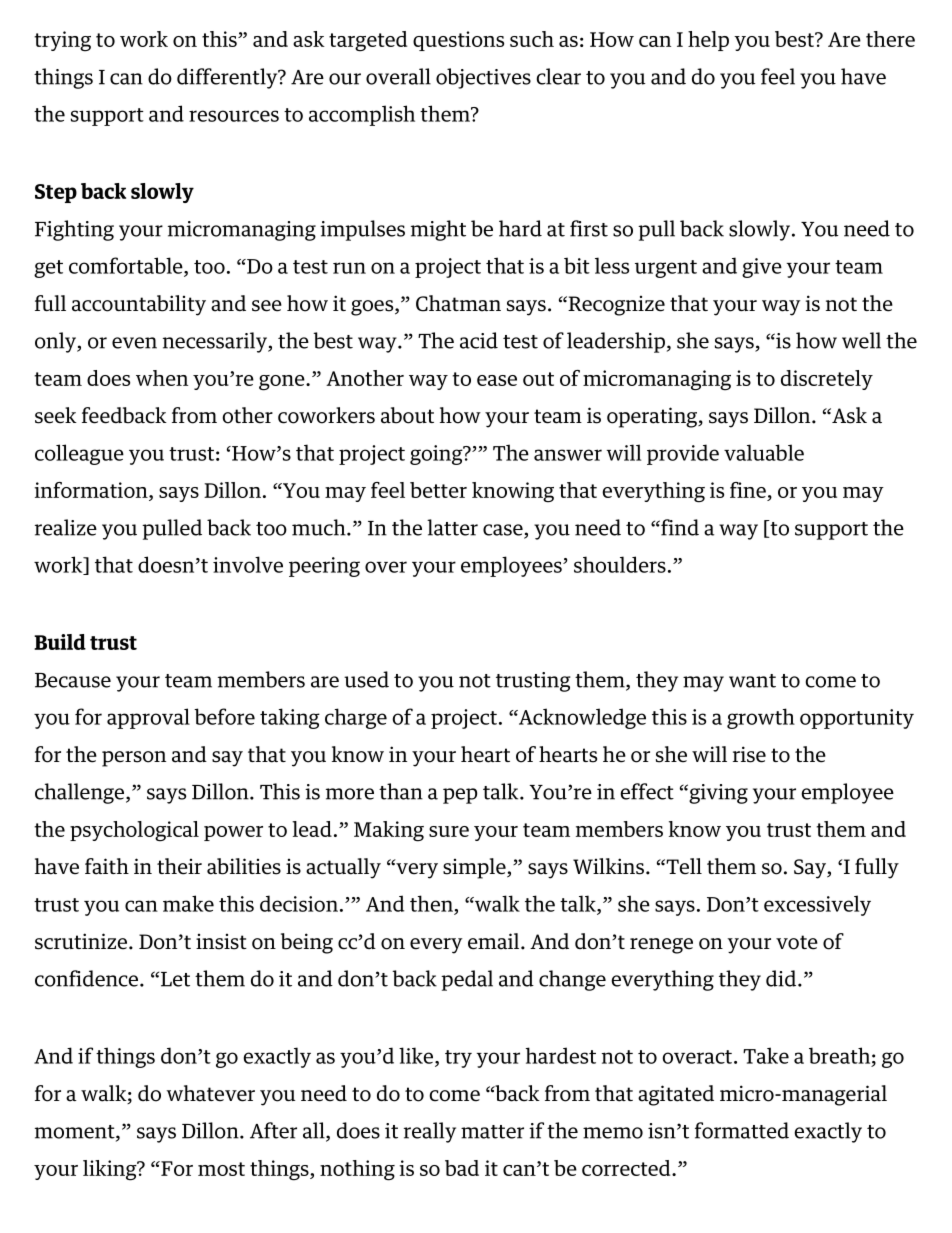 The image size is (952, 1233). What do you see at coordinates (111, 1170) in the screenshot?
I see `liking` at bounding box center [111, 1170].
